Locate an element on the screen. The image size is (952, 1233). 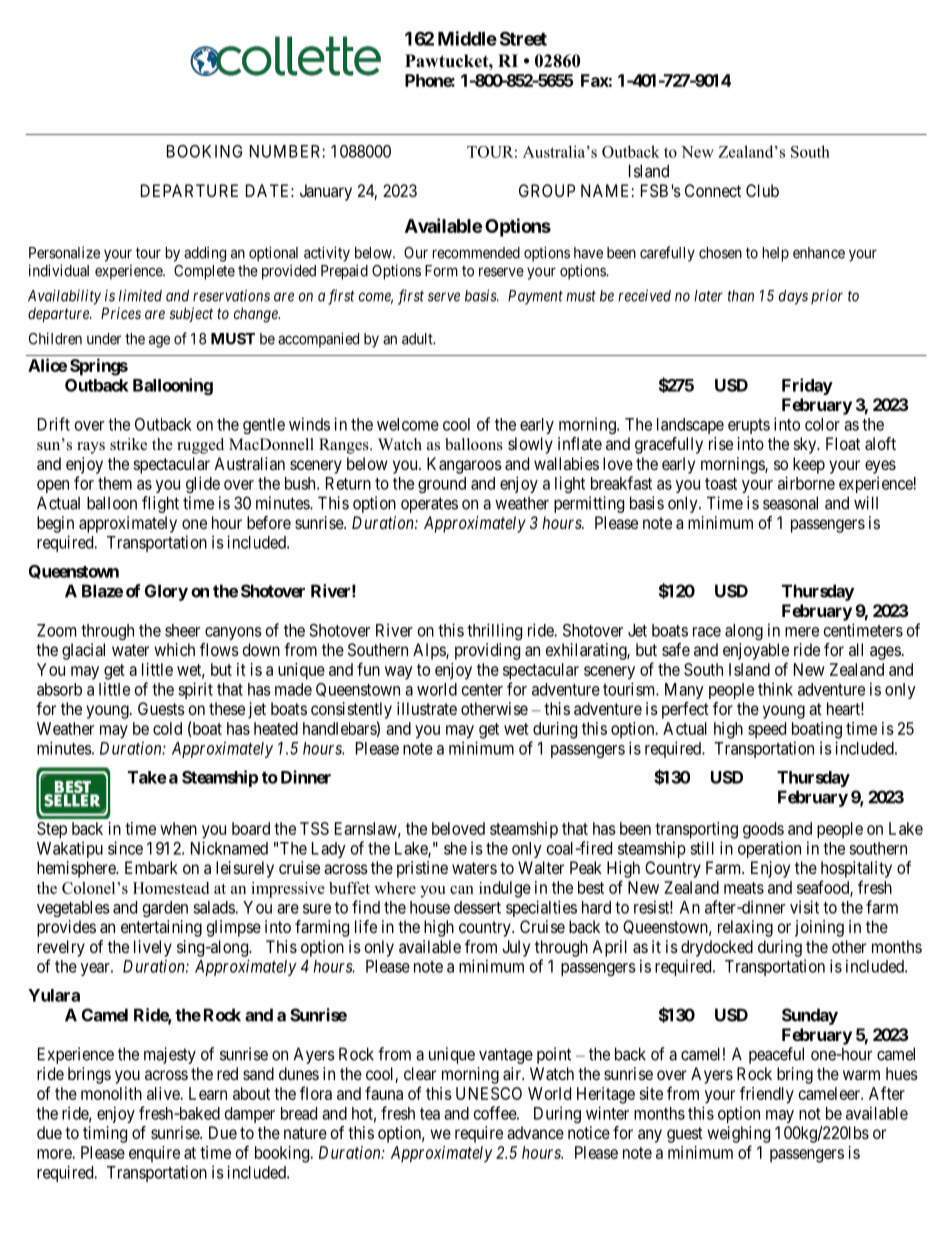
think is located at coordinates (775, 689).
